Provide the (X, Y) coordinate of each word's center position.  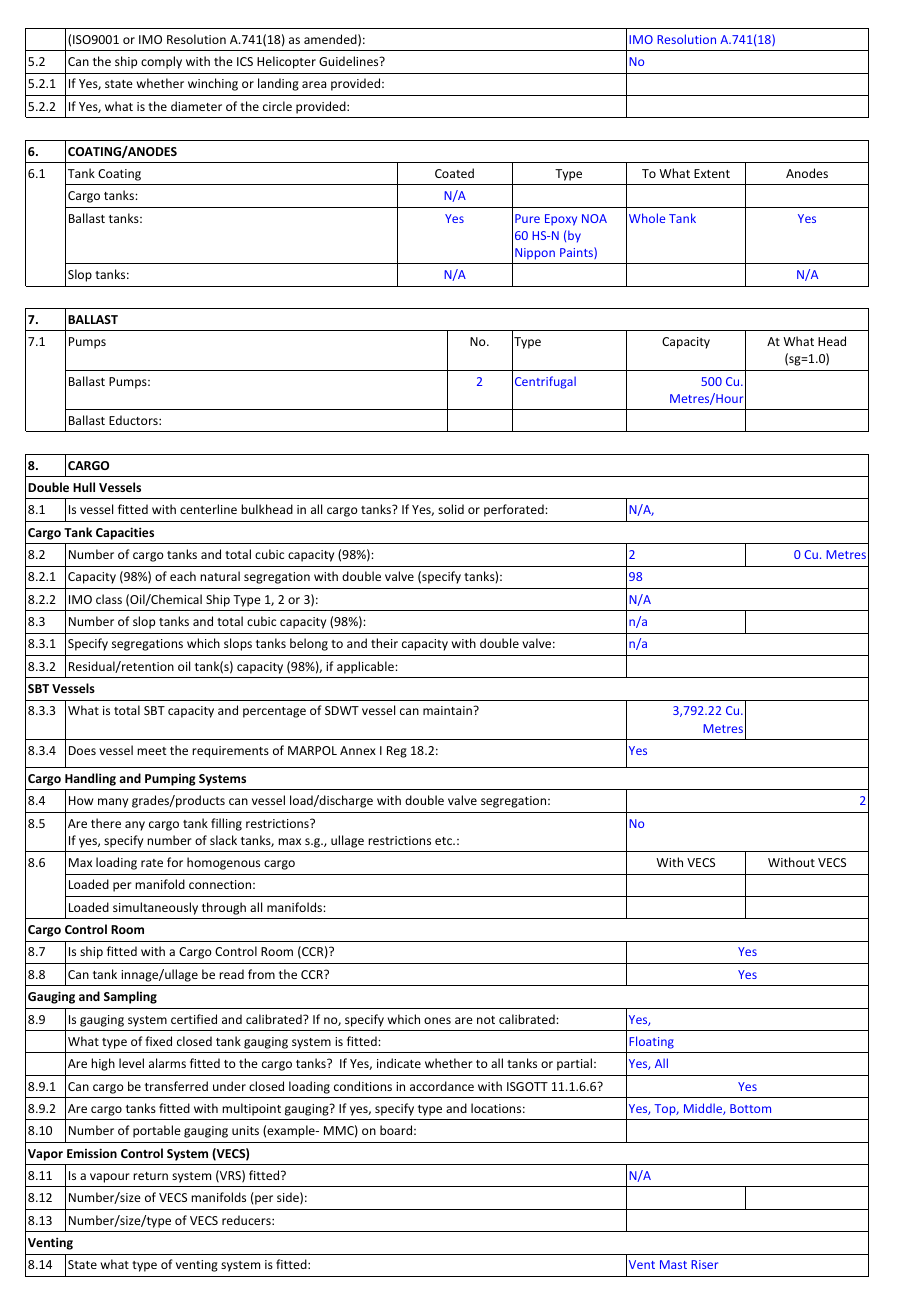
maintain (448, 710)
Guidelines (350, 61)
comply (161, 62)
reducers (247, 1220)
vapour (110, 1178)
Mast (673, 1264)
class (109, 599)
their (384, 643)
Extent (712, 173)
